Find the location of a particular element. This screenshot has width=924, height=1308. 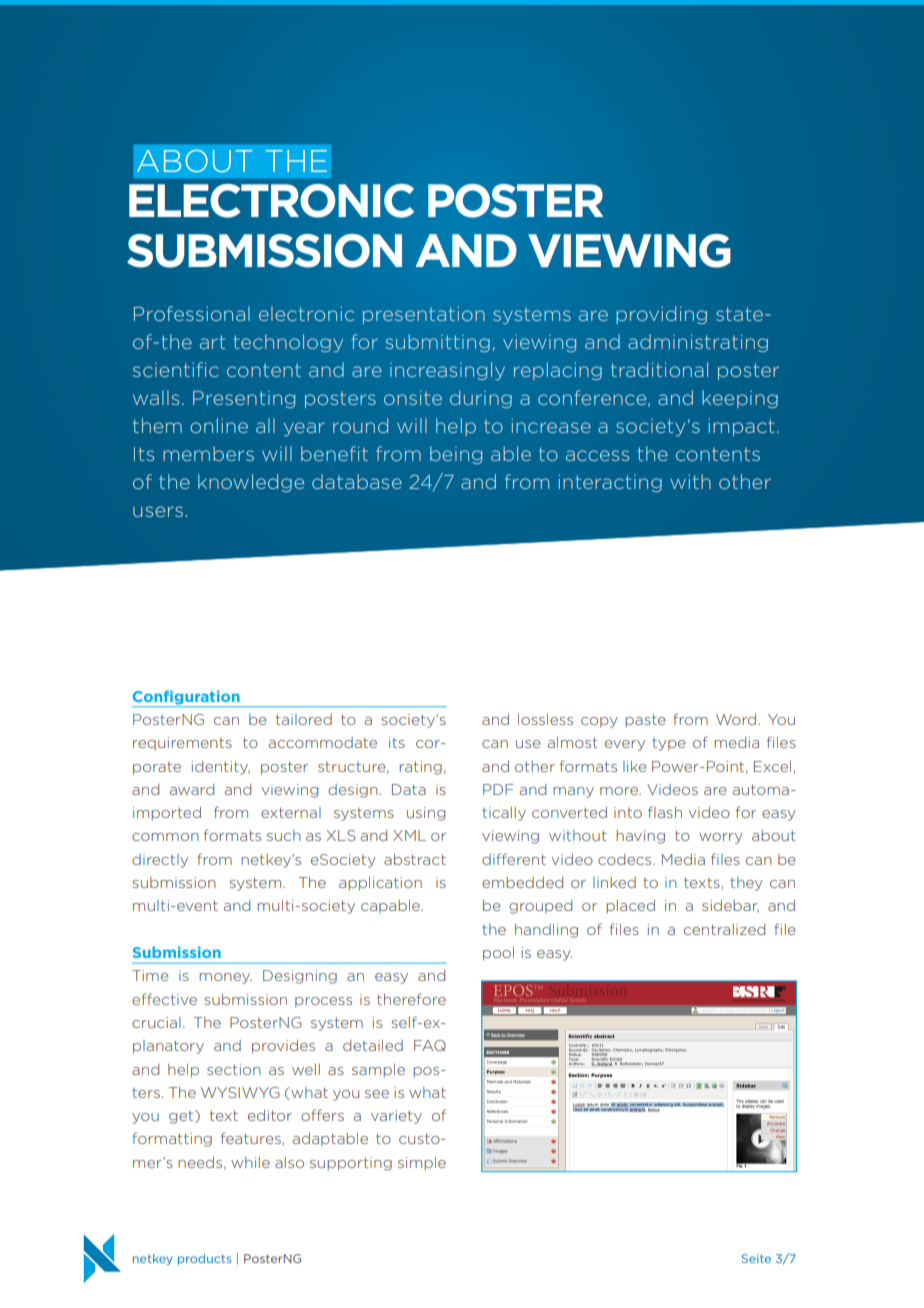

submitting is located at coordinates (438, 343).
